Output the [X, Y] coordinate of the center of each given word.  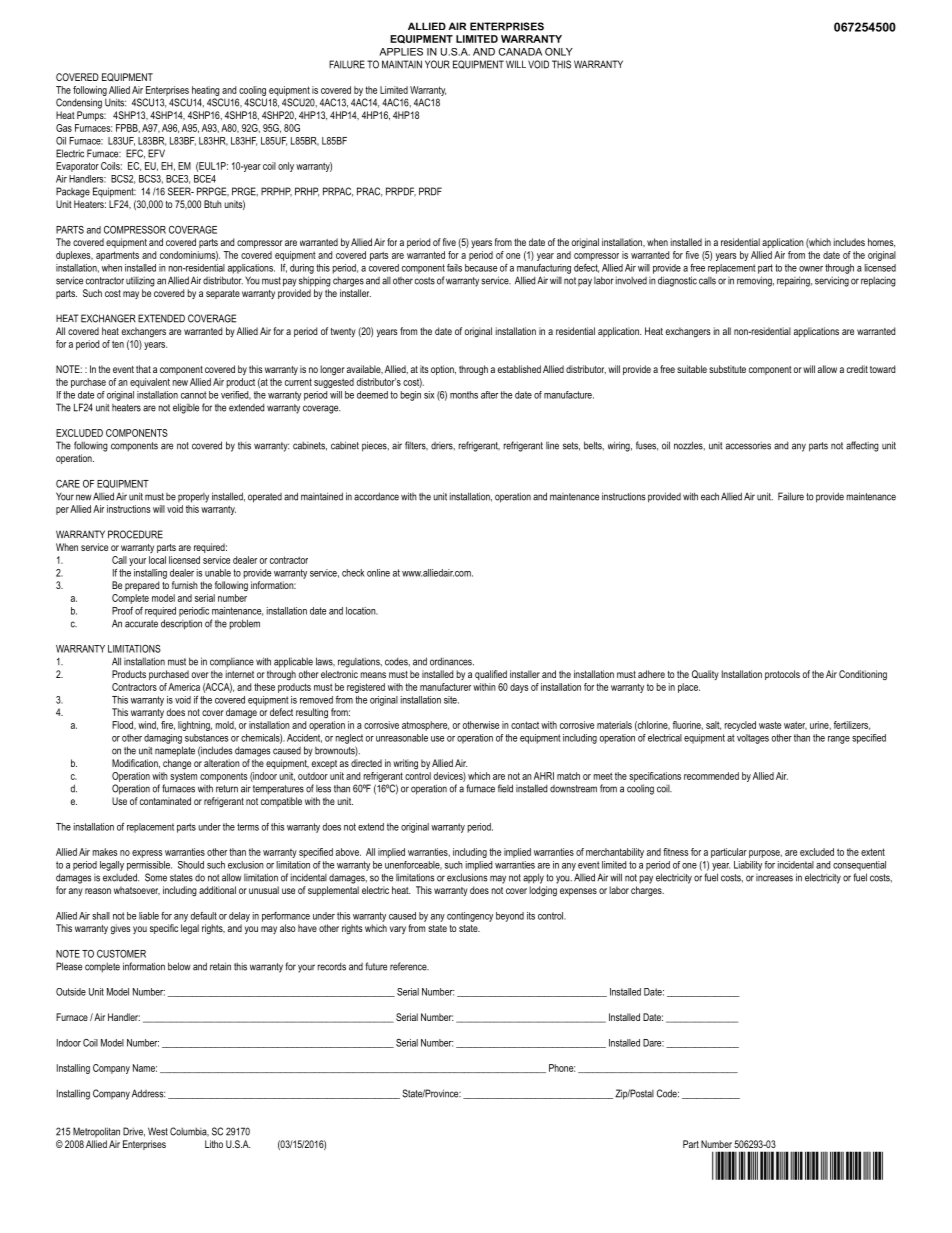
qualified [491, 675]
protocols [782, 675]
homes [881, 242]
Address [148, 1093]
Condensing [79, 103]
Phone [562, 1068]
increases [774, 878]
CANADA [520, 52]
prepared [142, 586]
